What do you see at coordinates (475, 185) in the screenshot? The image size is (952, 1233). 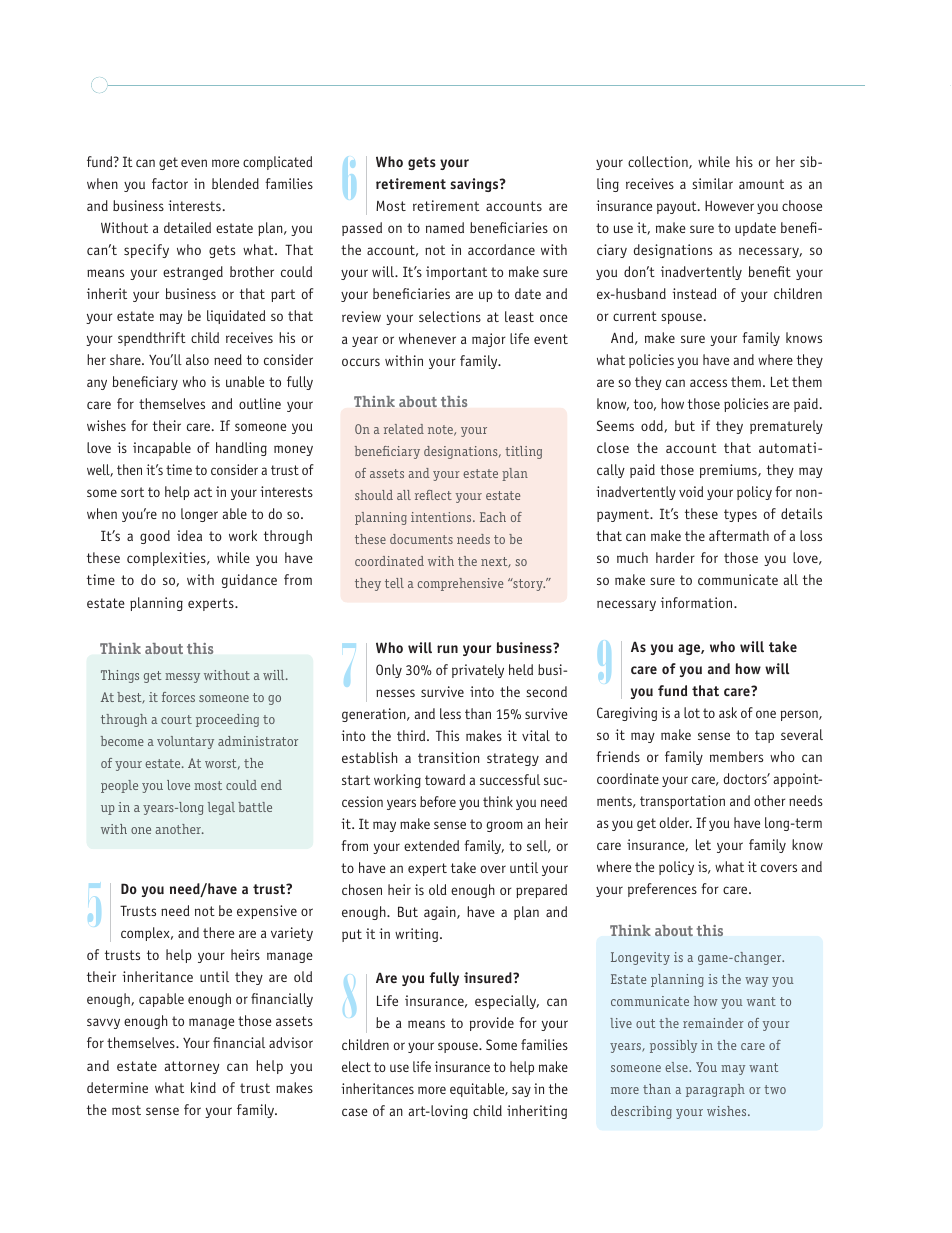 I see `savings` at bounding box center [475, 185].
